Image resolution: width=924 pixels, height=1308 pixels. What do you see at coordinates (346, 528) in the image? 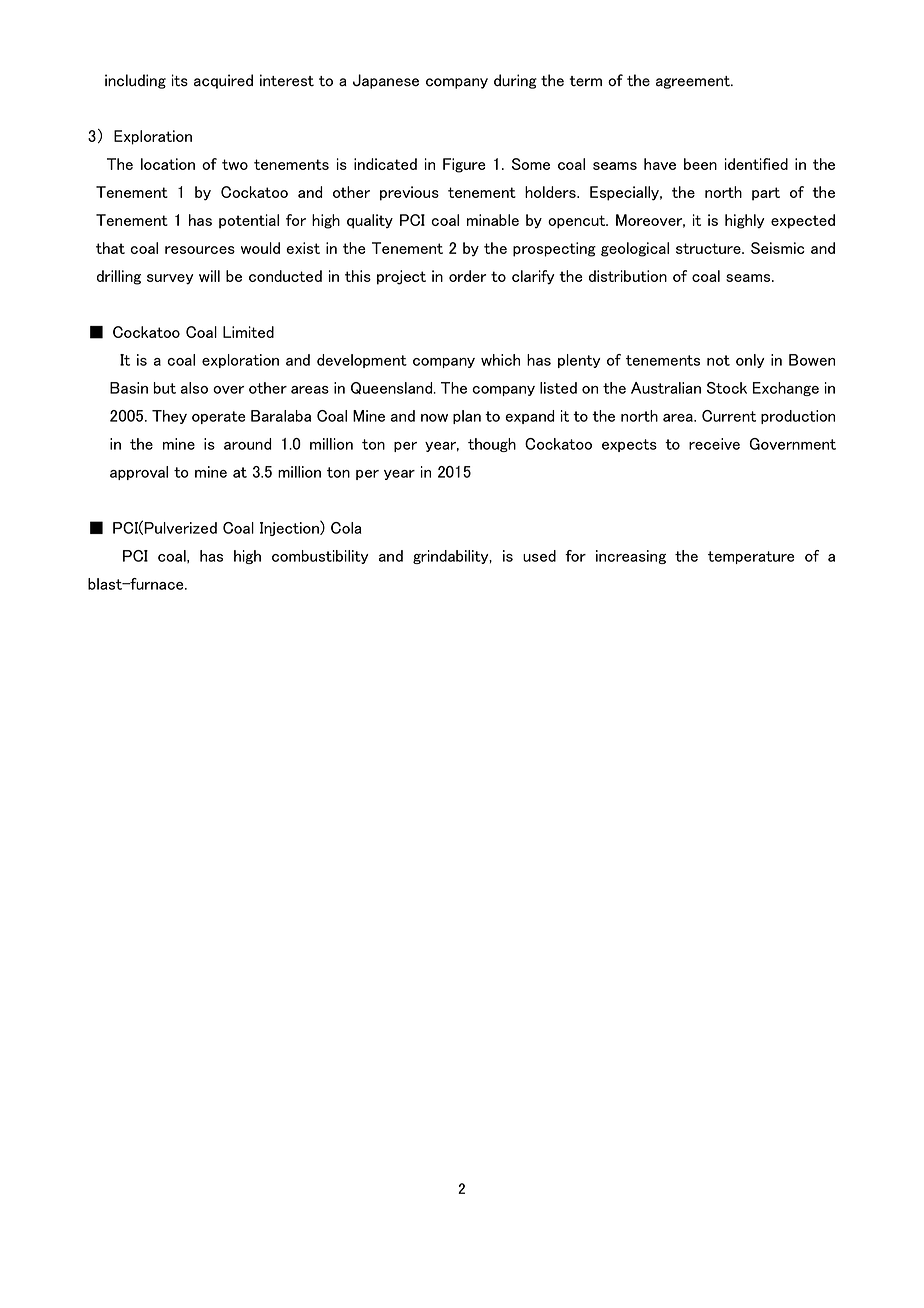
I see `Cola` at bounding box center [346, 528].
